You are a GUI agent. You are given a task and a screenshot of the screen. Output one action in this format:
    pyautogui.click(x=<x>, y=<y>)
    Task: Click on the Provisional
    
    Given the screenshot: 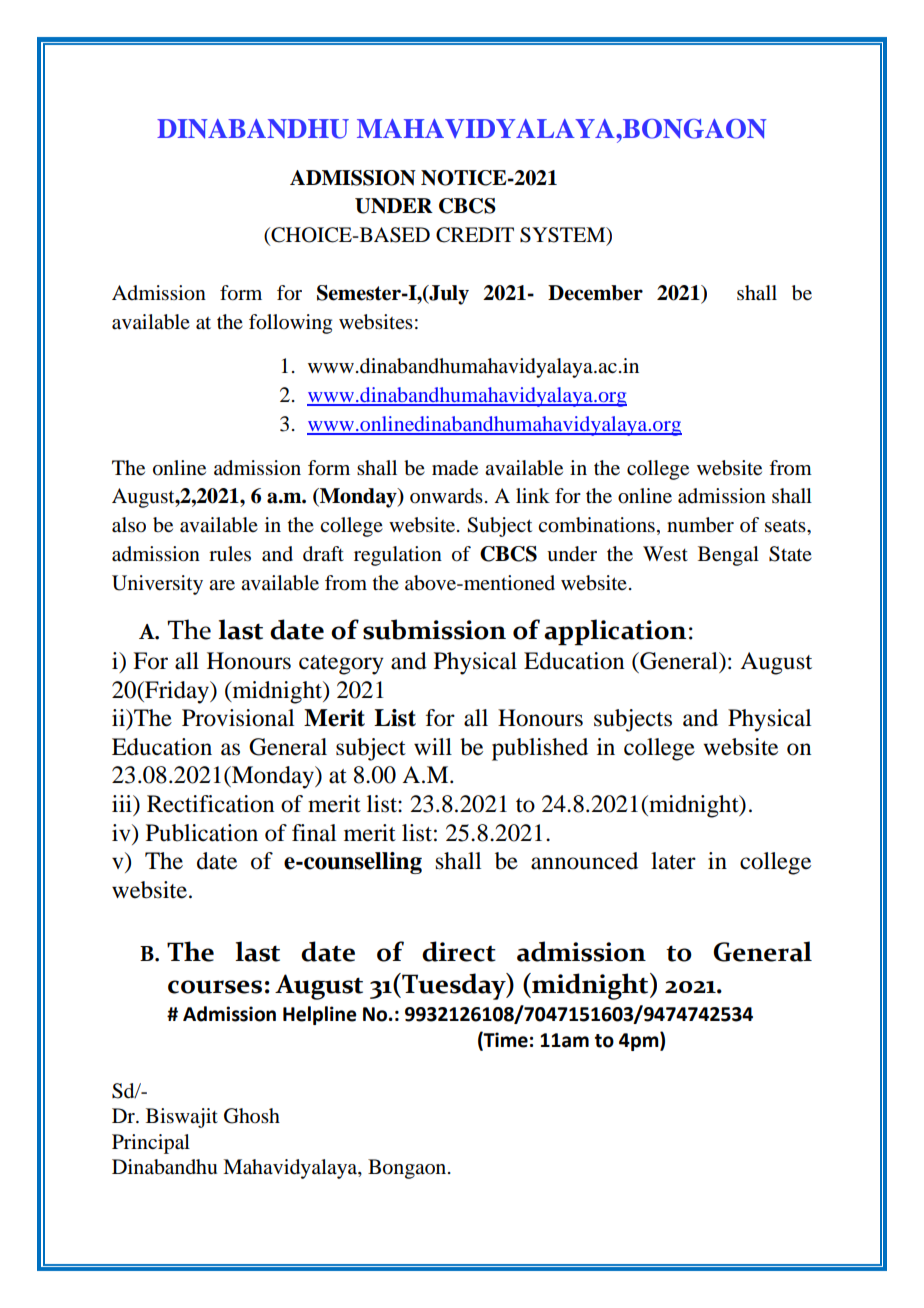 What is the action you would take?
    pyautogui.click(x=238, y=718)
